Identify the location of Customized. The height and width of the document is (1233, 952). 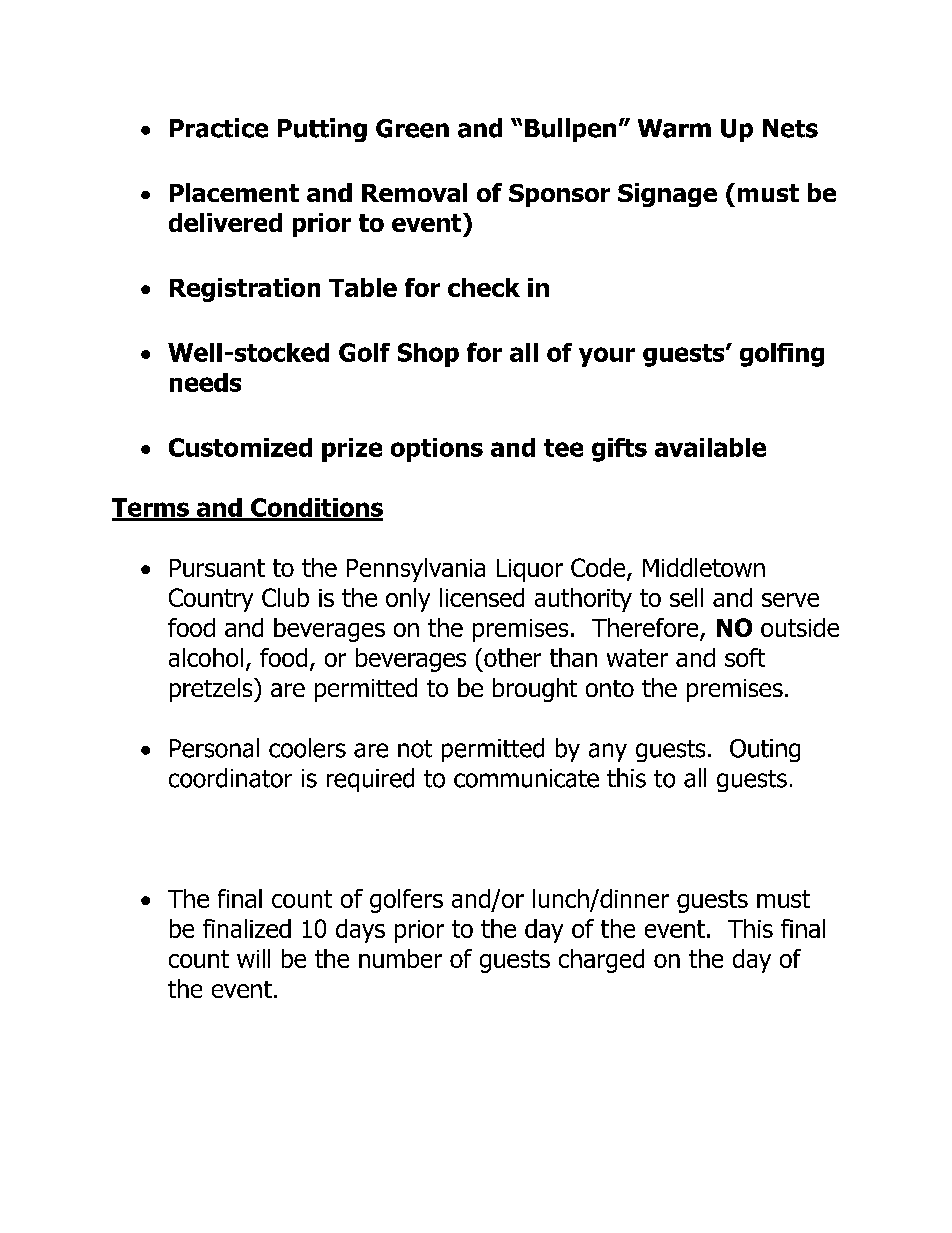
(240, 447).
